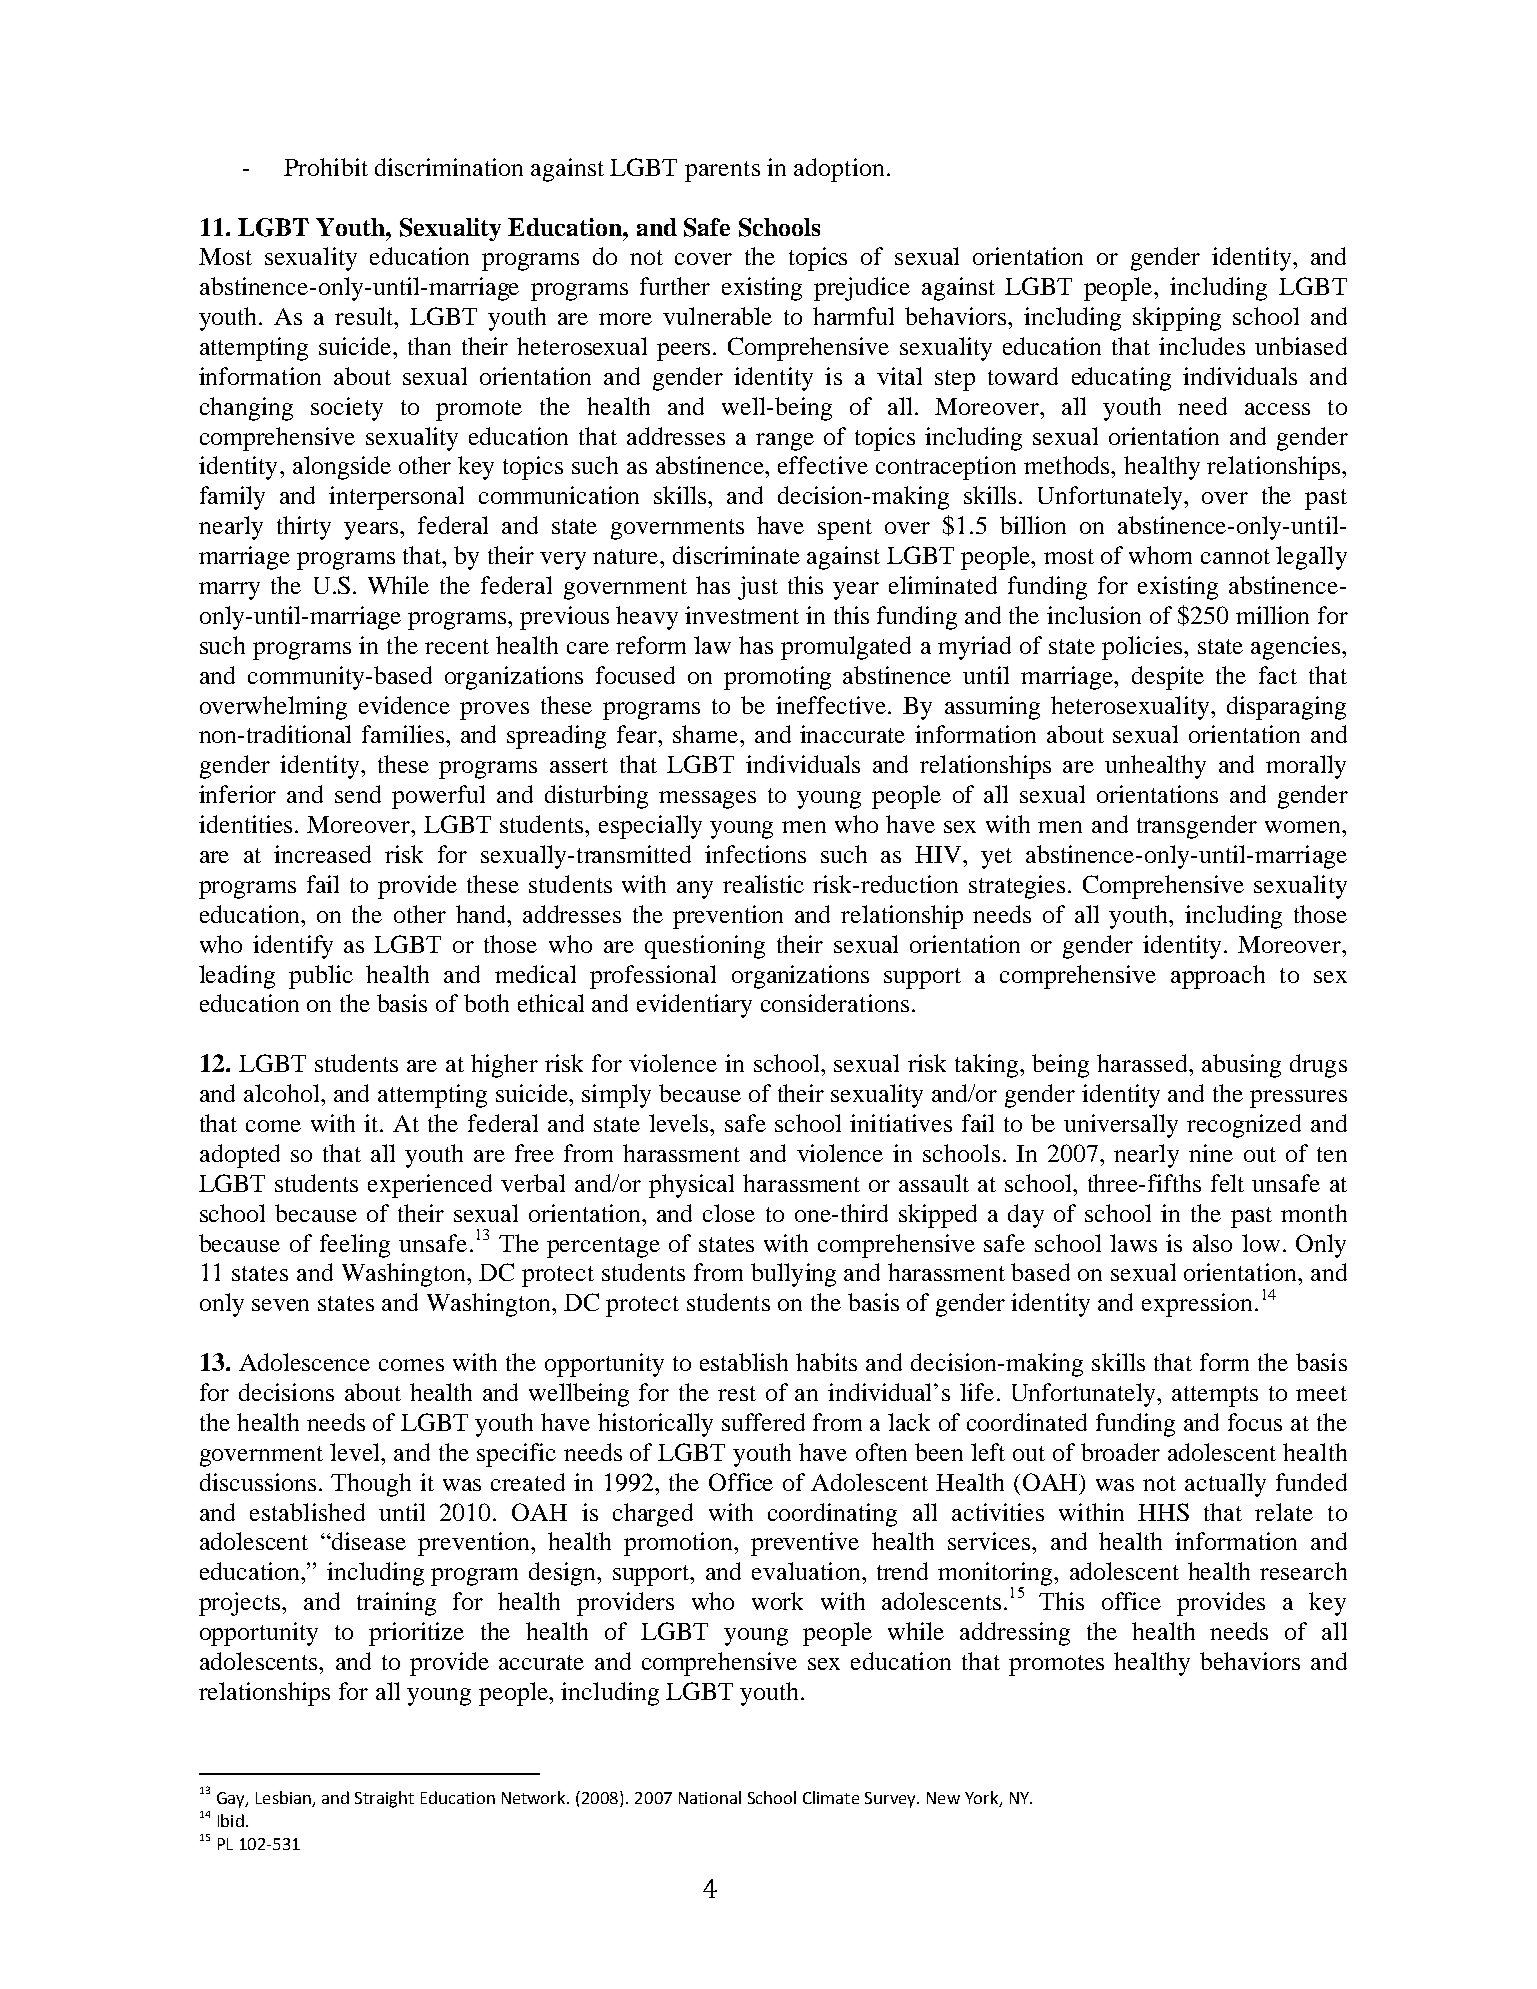  What do you see at coordinates (722, 171) in the document?
I see `parents` at bounding box center [722, 171].
